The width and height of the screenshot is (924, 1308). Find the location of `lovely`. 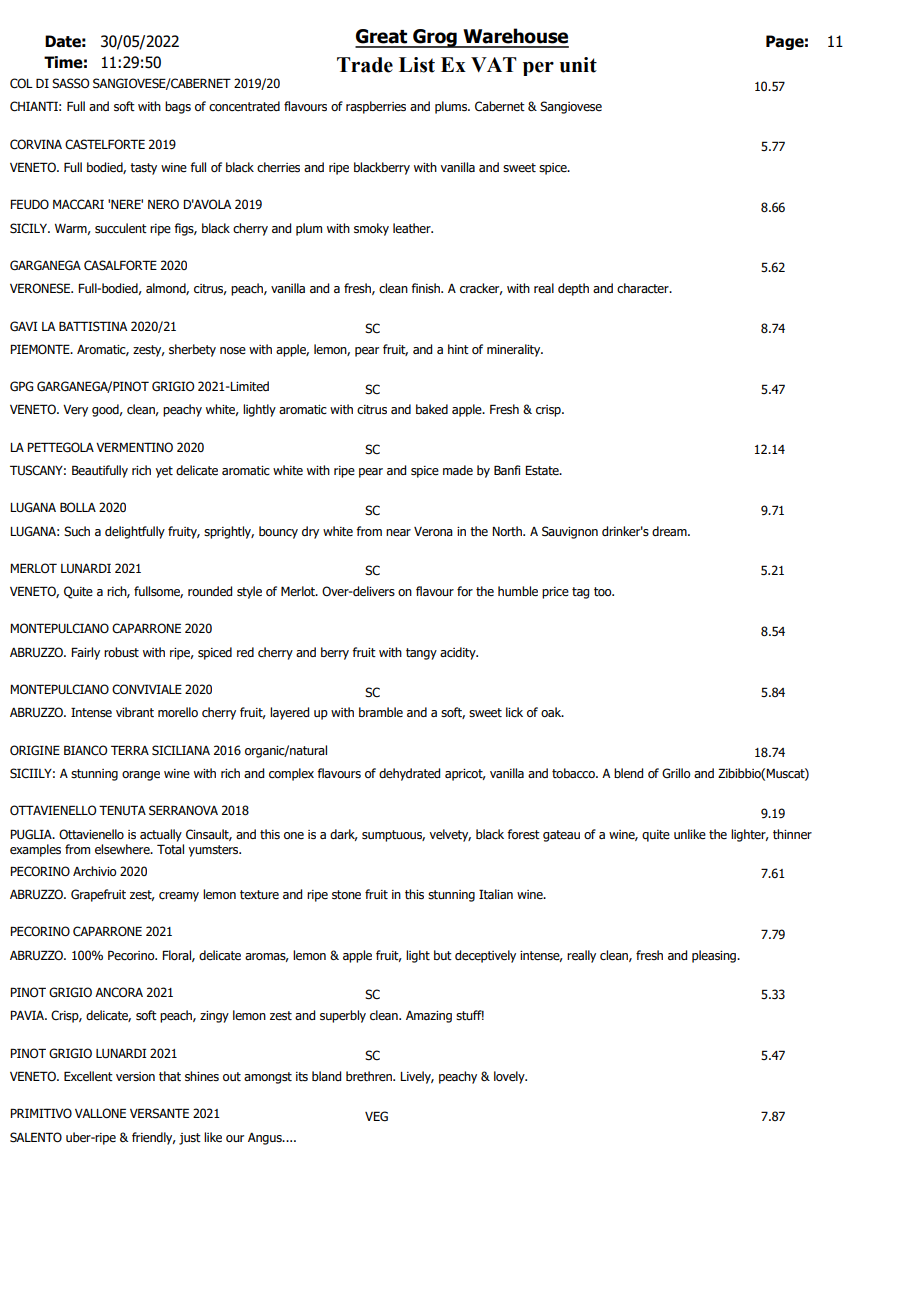

lovely is located at coordinates (510, 1077).
